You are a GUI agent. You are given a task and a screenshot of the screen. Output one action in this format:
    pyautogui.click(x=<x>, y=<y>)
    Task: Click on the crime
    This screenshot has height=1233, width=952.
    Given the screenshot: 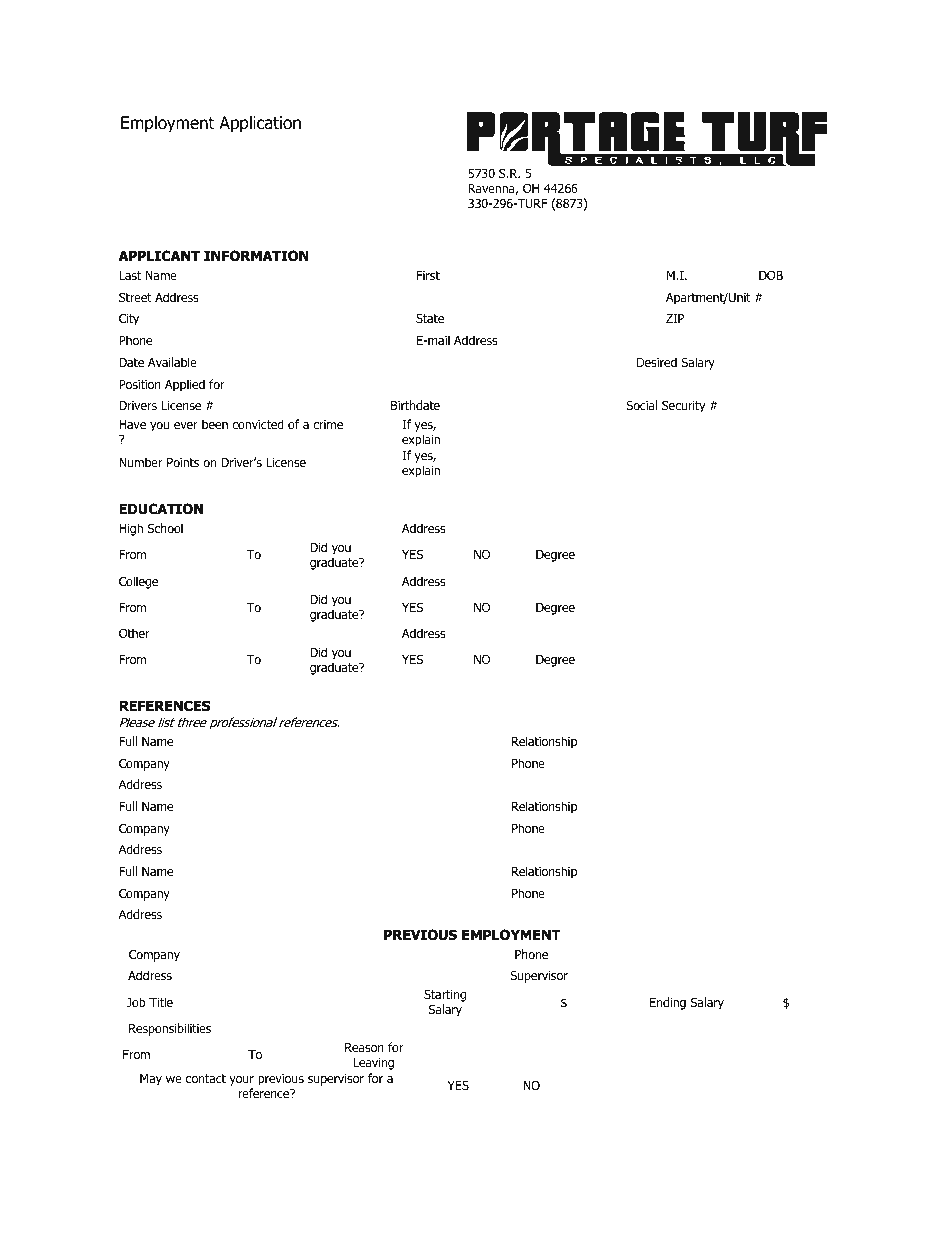 What is the action you would take?
    pyautogui.click(x=328, y=424)
